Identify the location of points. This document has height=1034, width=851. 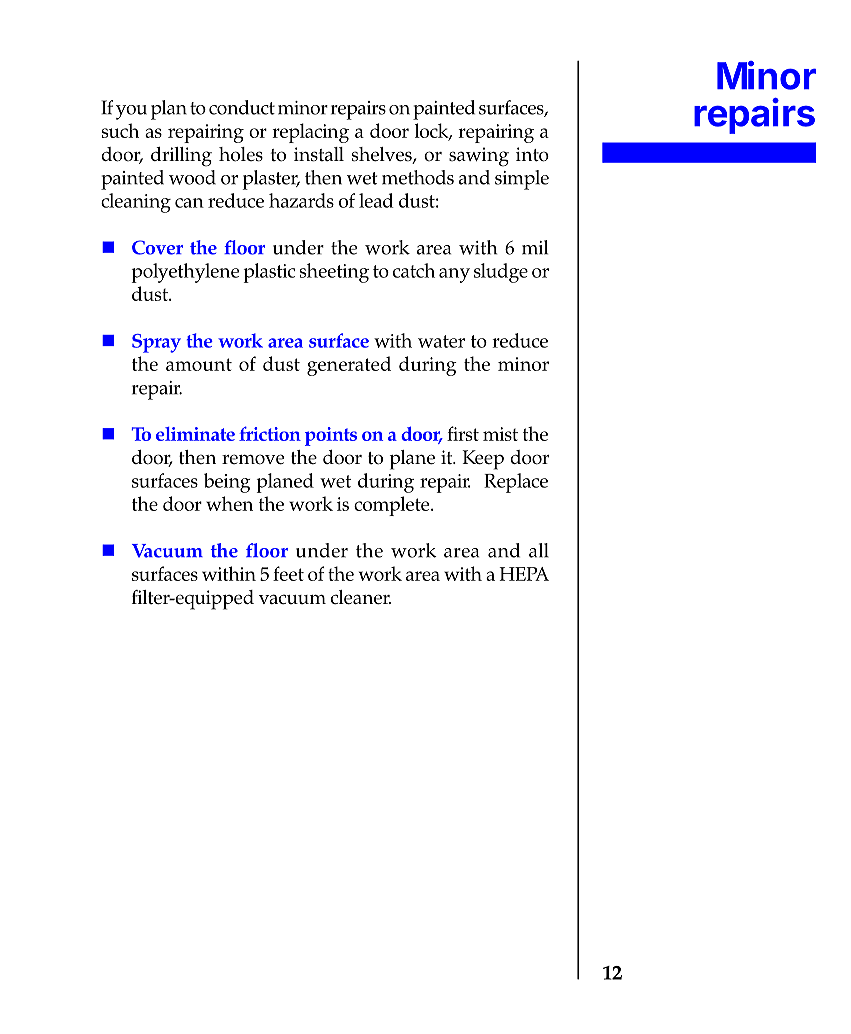
(331, 436).
